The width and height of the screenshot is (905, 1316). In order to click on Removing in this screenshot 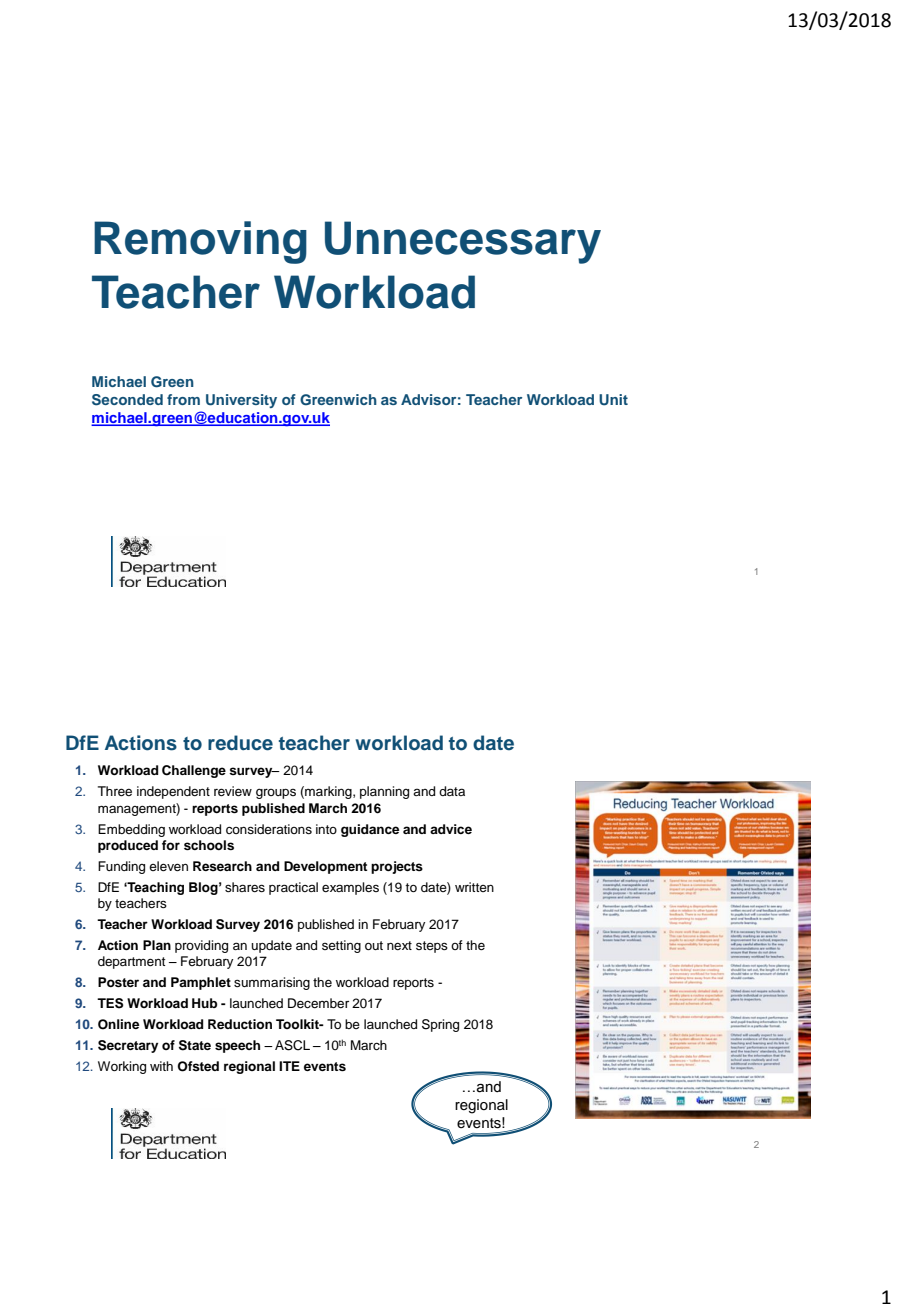, I will do `click(200, 242)`.
